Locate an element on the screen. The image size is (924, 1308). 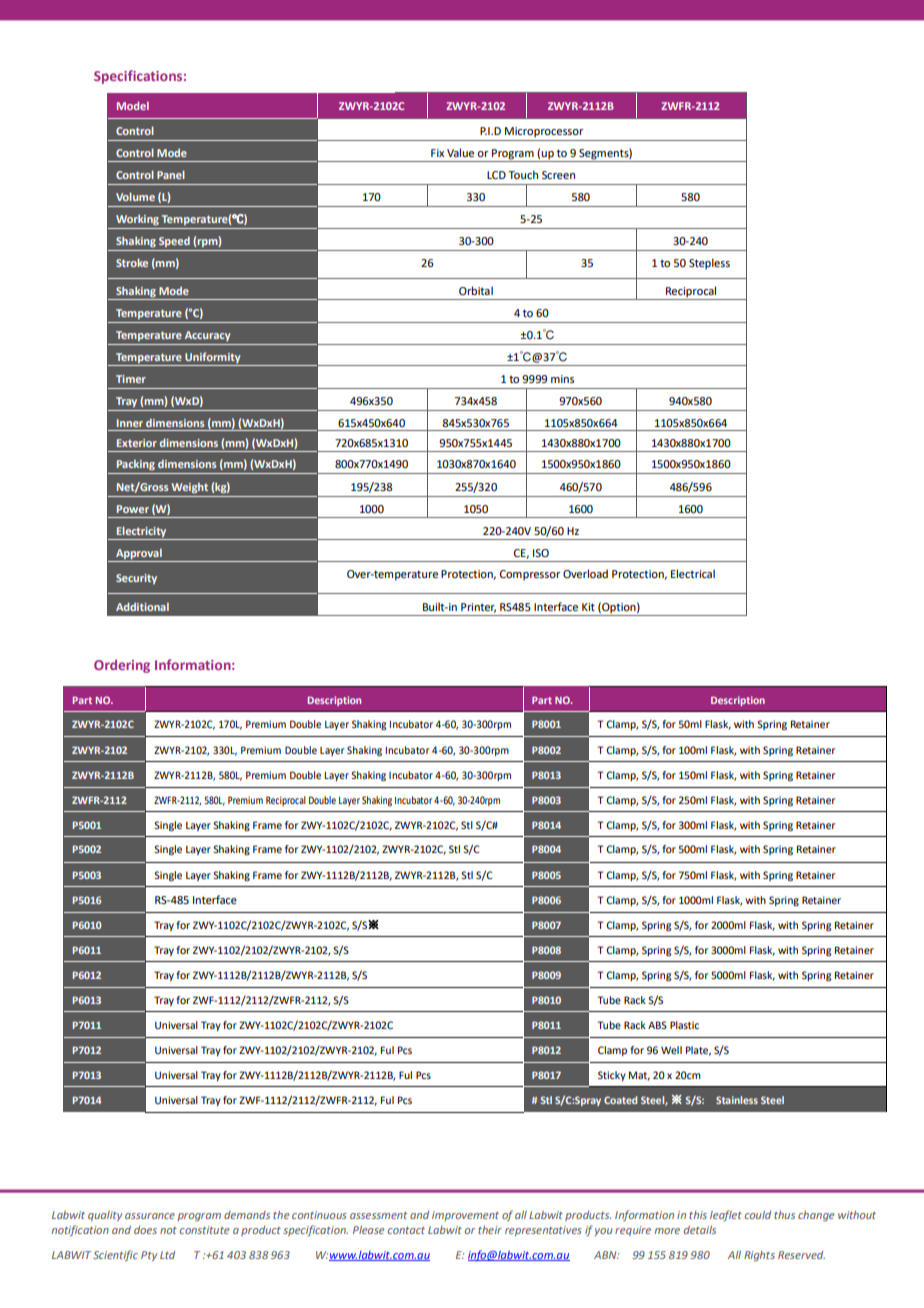
assurance is located at coordinates (150, 1216).
